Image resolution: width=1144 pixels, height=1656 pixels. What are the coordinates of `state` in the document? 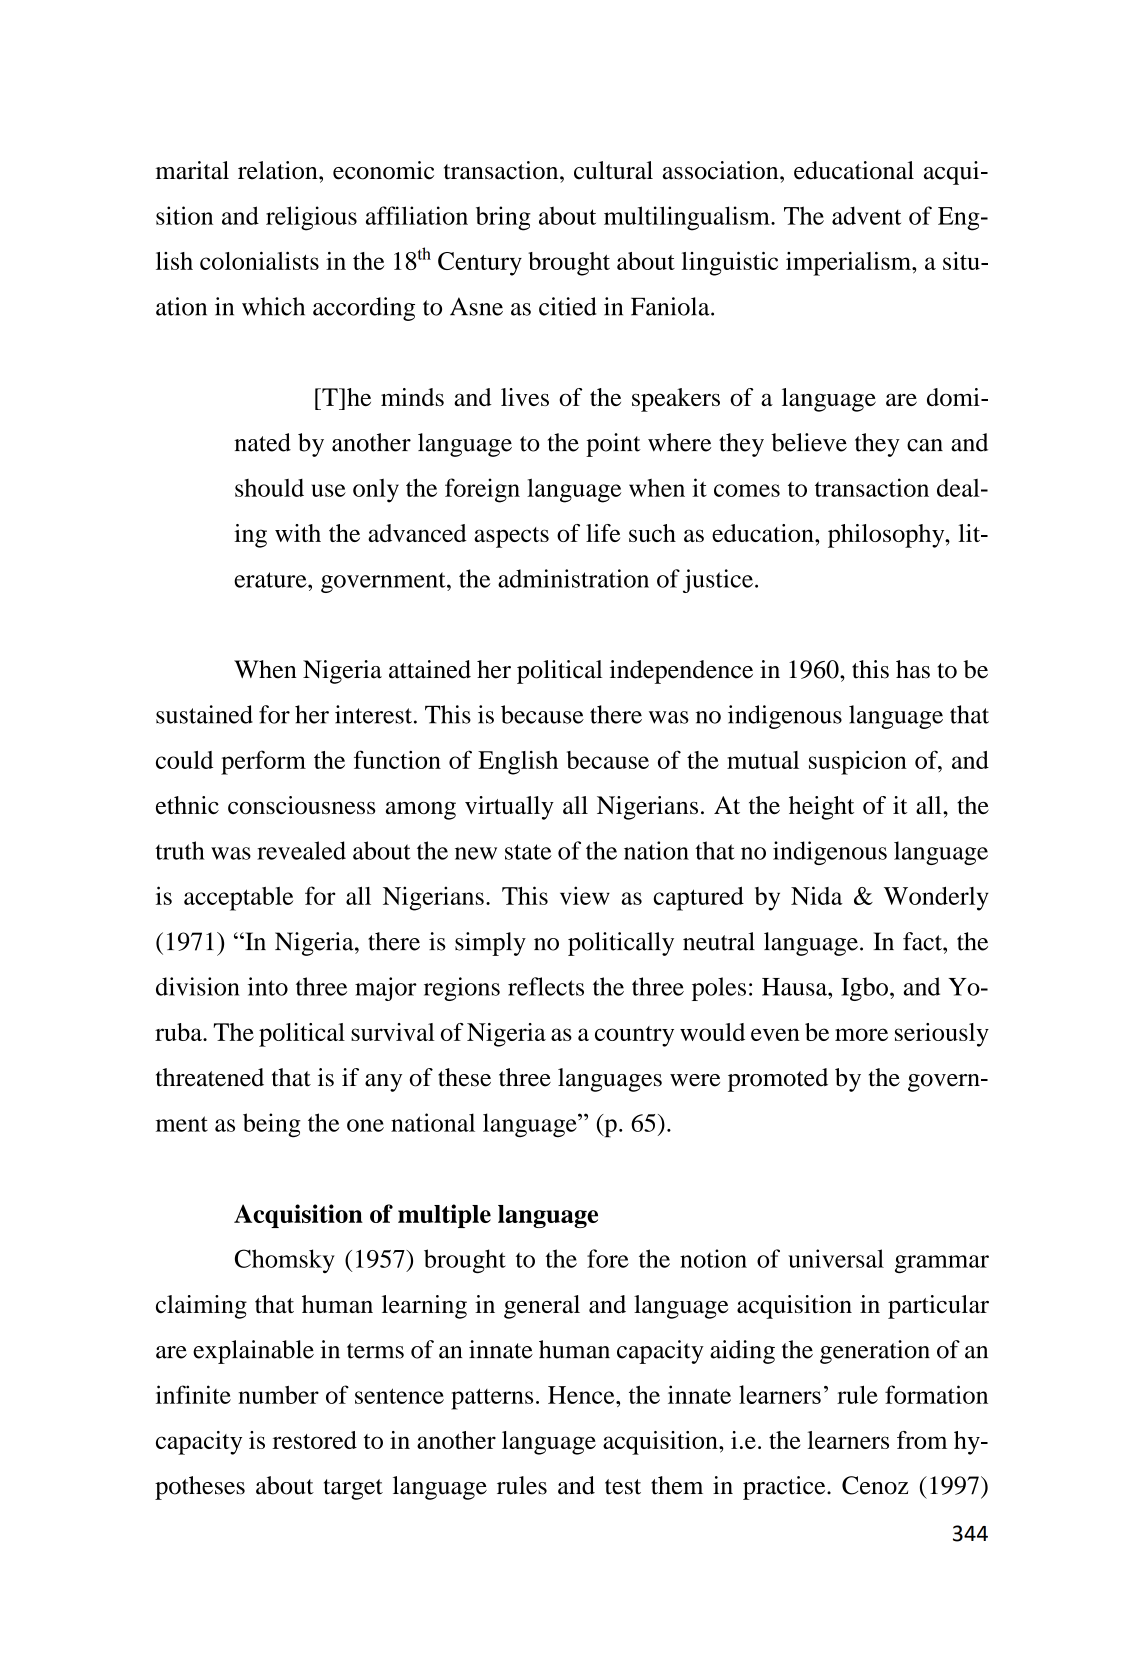 It's located at (528, 852).
